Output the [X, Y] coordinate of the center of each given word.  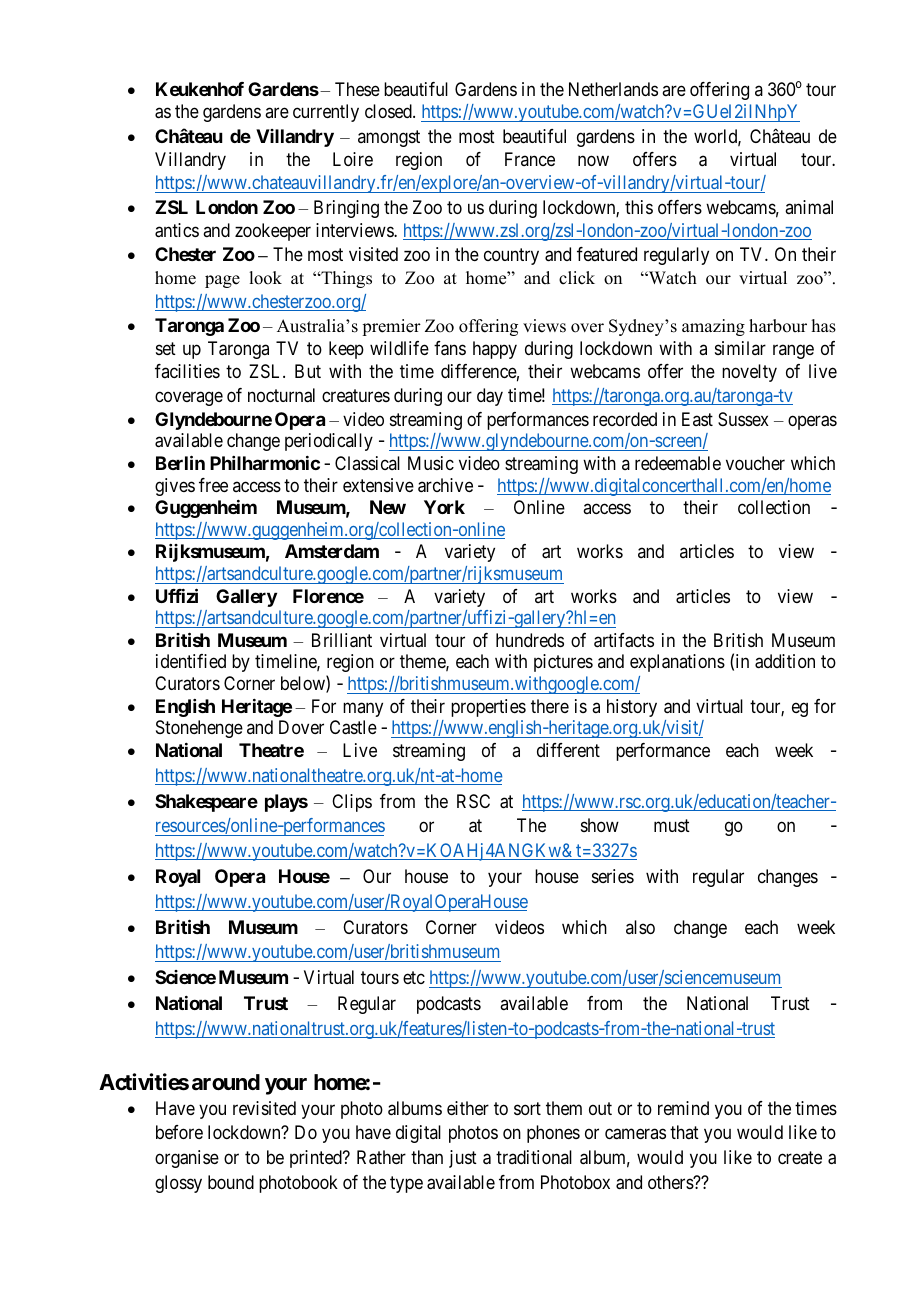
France [530, 159]
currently [326, 113]
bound [231, 1182]
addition [785, 661]
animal [809, 207]
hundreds [530, 640]
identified [191, 661]
